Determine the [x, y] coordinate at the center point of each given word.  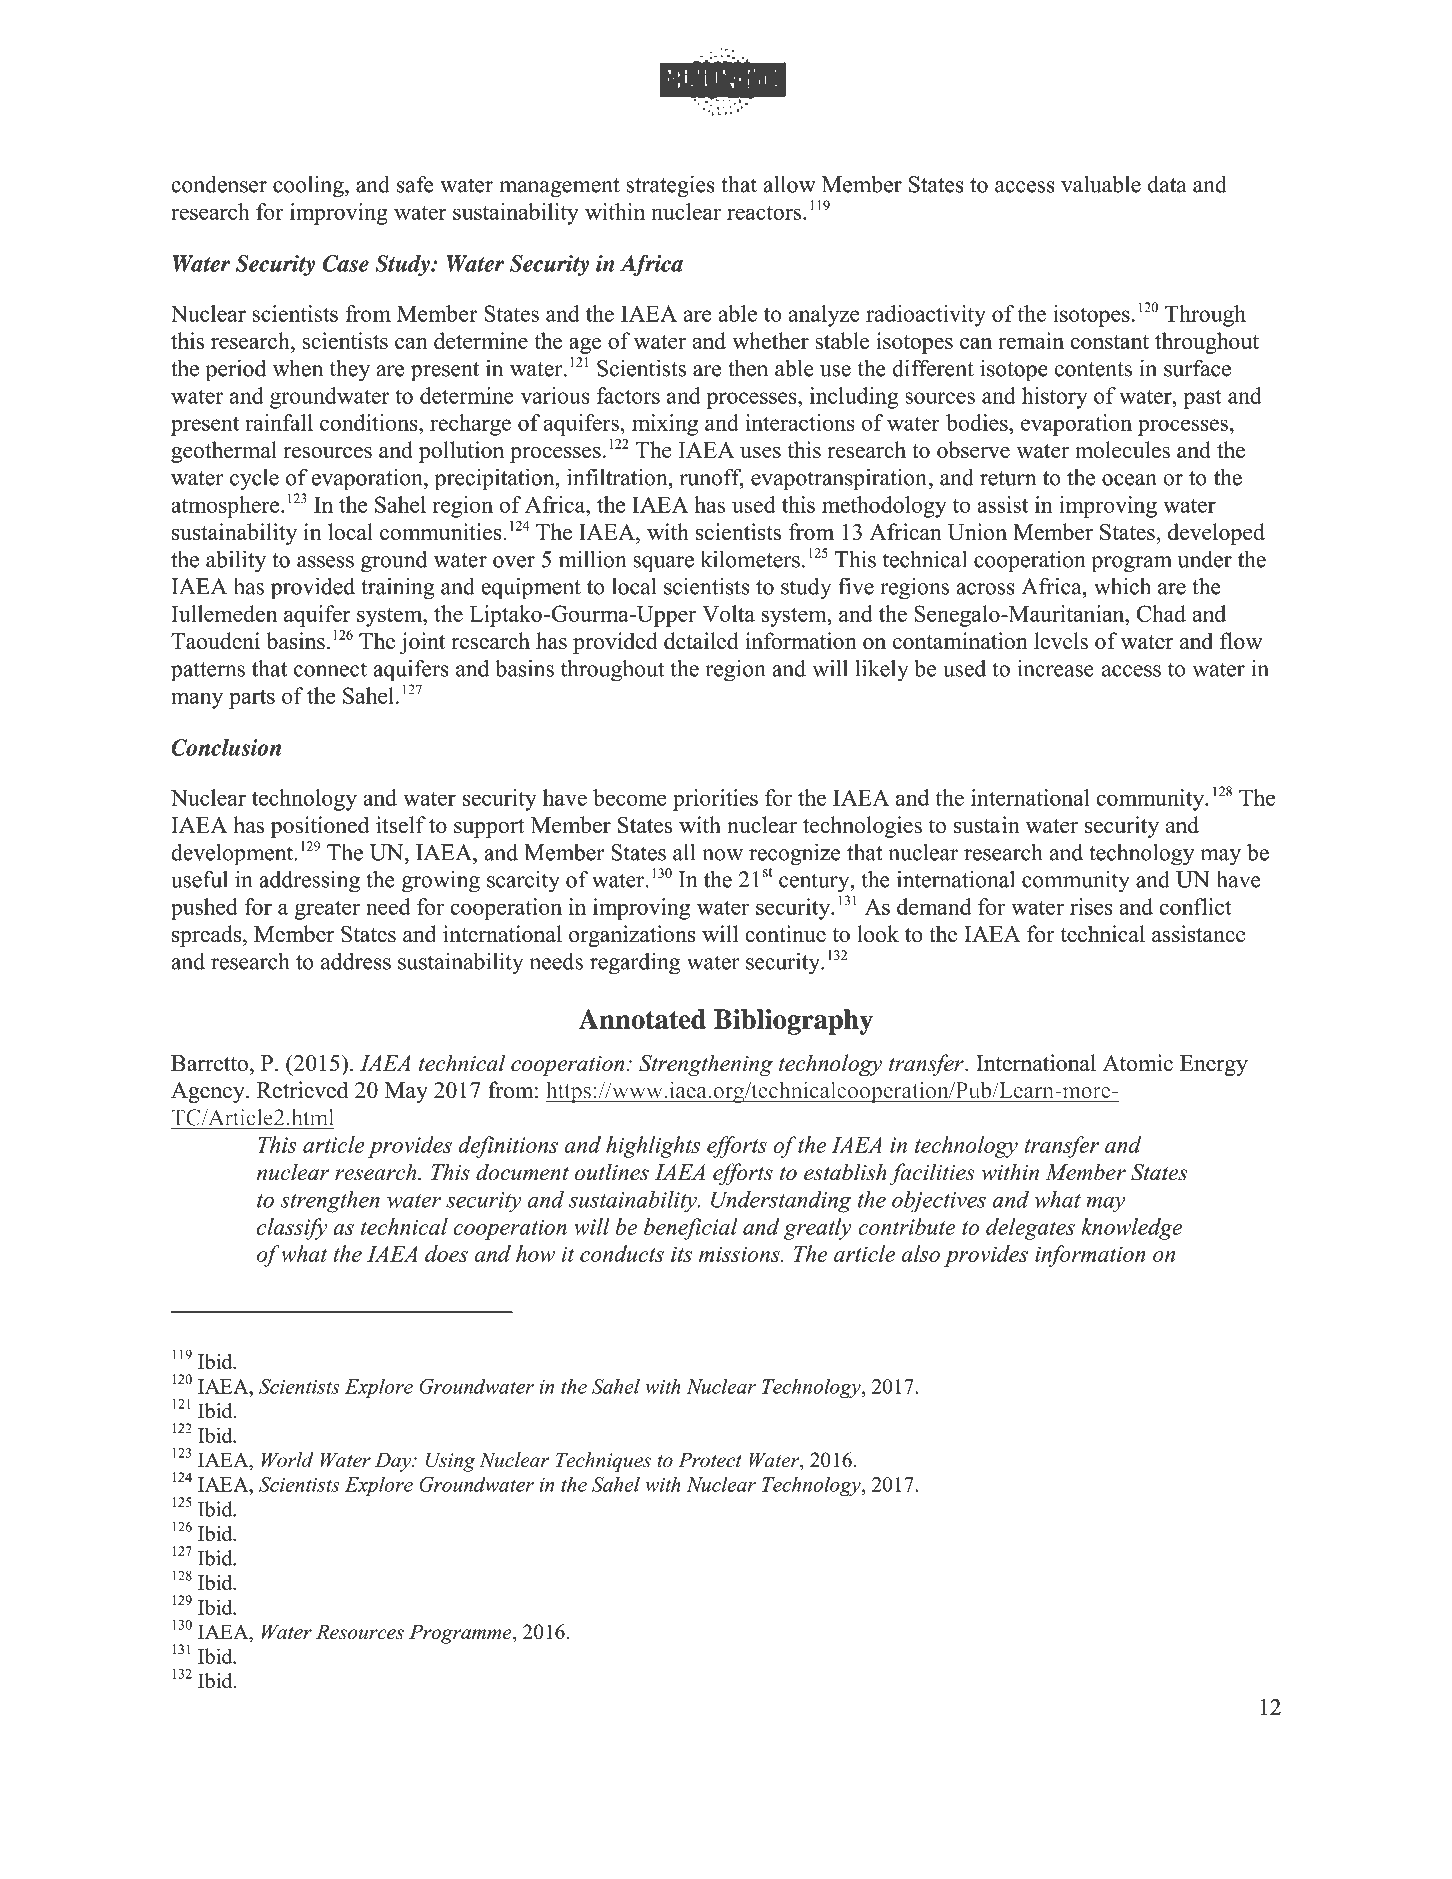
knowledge [1132, 1229]
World [287, 1460]
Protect [710, 1460]
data [1167, 184]
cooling [309, 187]
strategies [671, 187]
